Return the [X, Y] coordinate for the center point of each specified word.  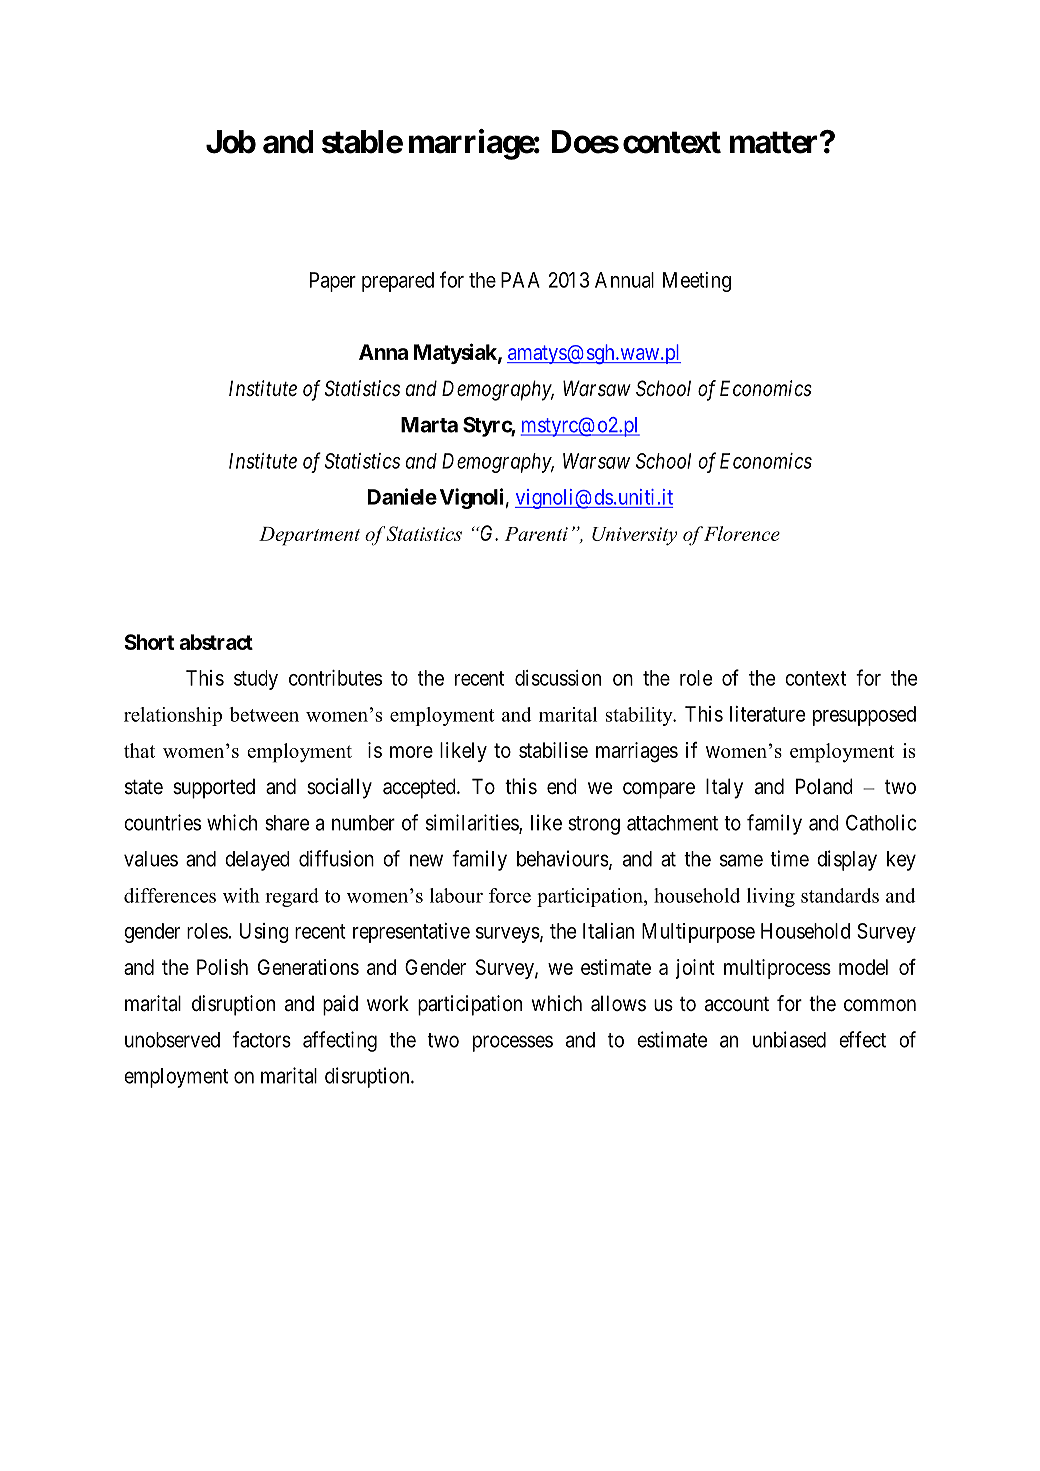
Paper [333, 282]
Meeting [697, 282]
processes [513, 1043]
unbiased [789, 1039]
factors [262, 1039]
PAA [520, 280]
